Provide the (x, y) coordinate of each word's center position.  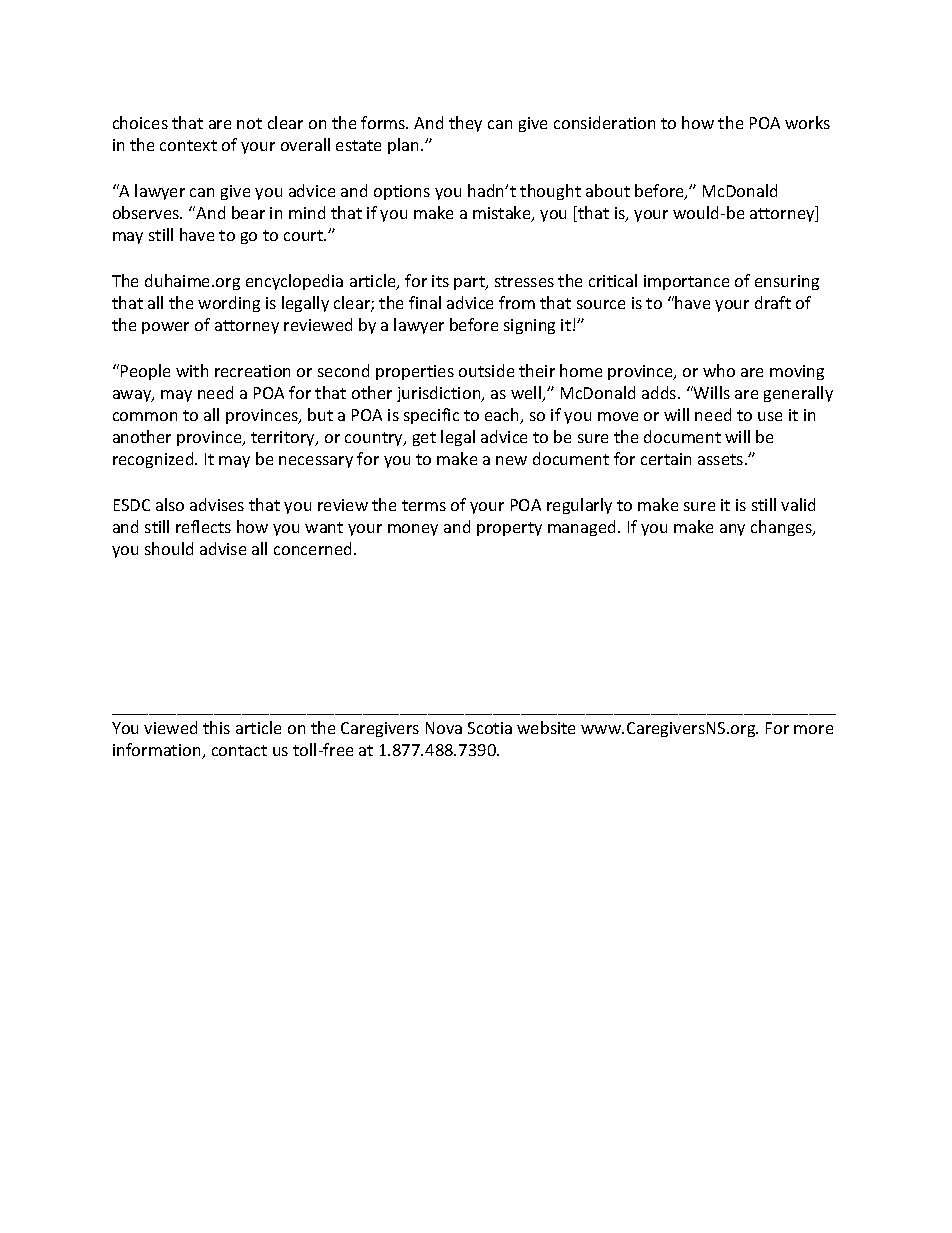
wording (229, 304)
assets (720, 459)
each (503, 416)
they (465, 124)
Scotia (490, 728)
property (509, 529)
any (732, 530)
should (169, 548)
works (807, 122)
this (216, 727)
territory (284, 438)
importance (686, 282)
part (470, 283)
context (188, 145)
